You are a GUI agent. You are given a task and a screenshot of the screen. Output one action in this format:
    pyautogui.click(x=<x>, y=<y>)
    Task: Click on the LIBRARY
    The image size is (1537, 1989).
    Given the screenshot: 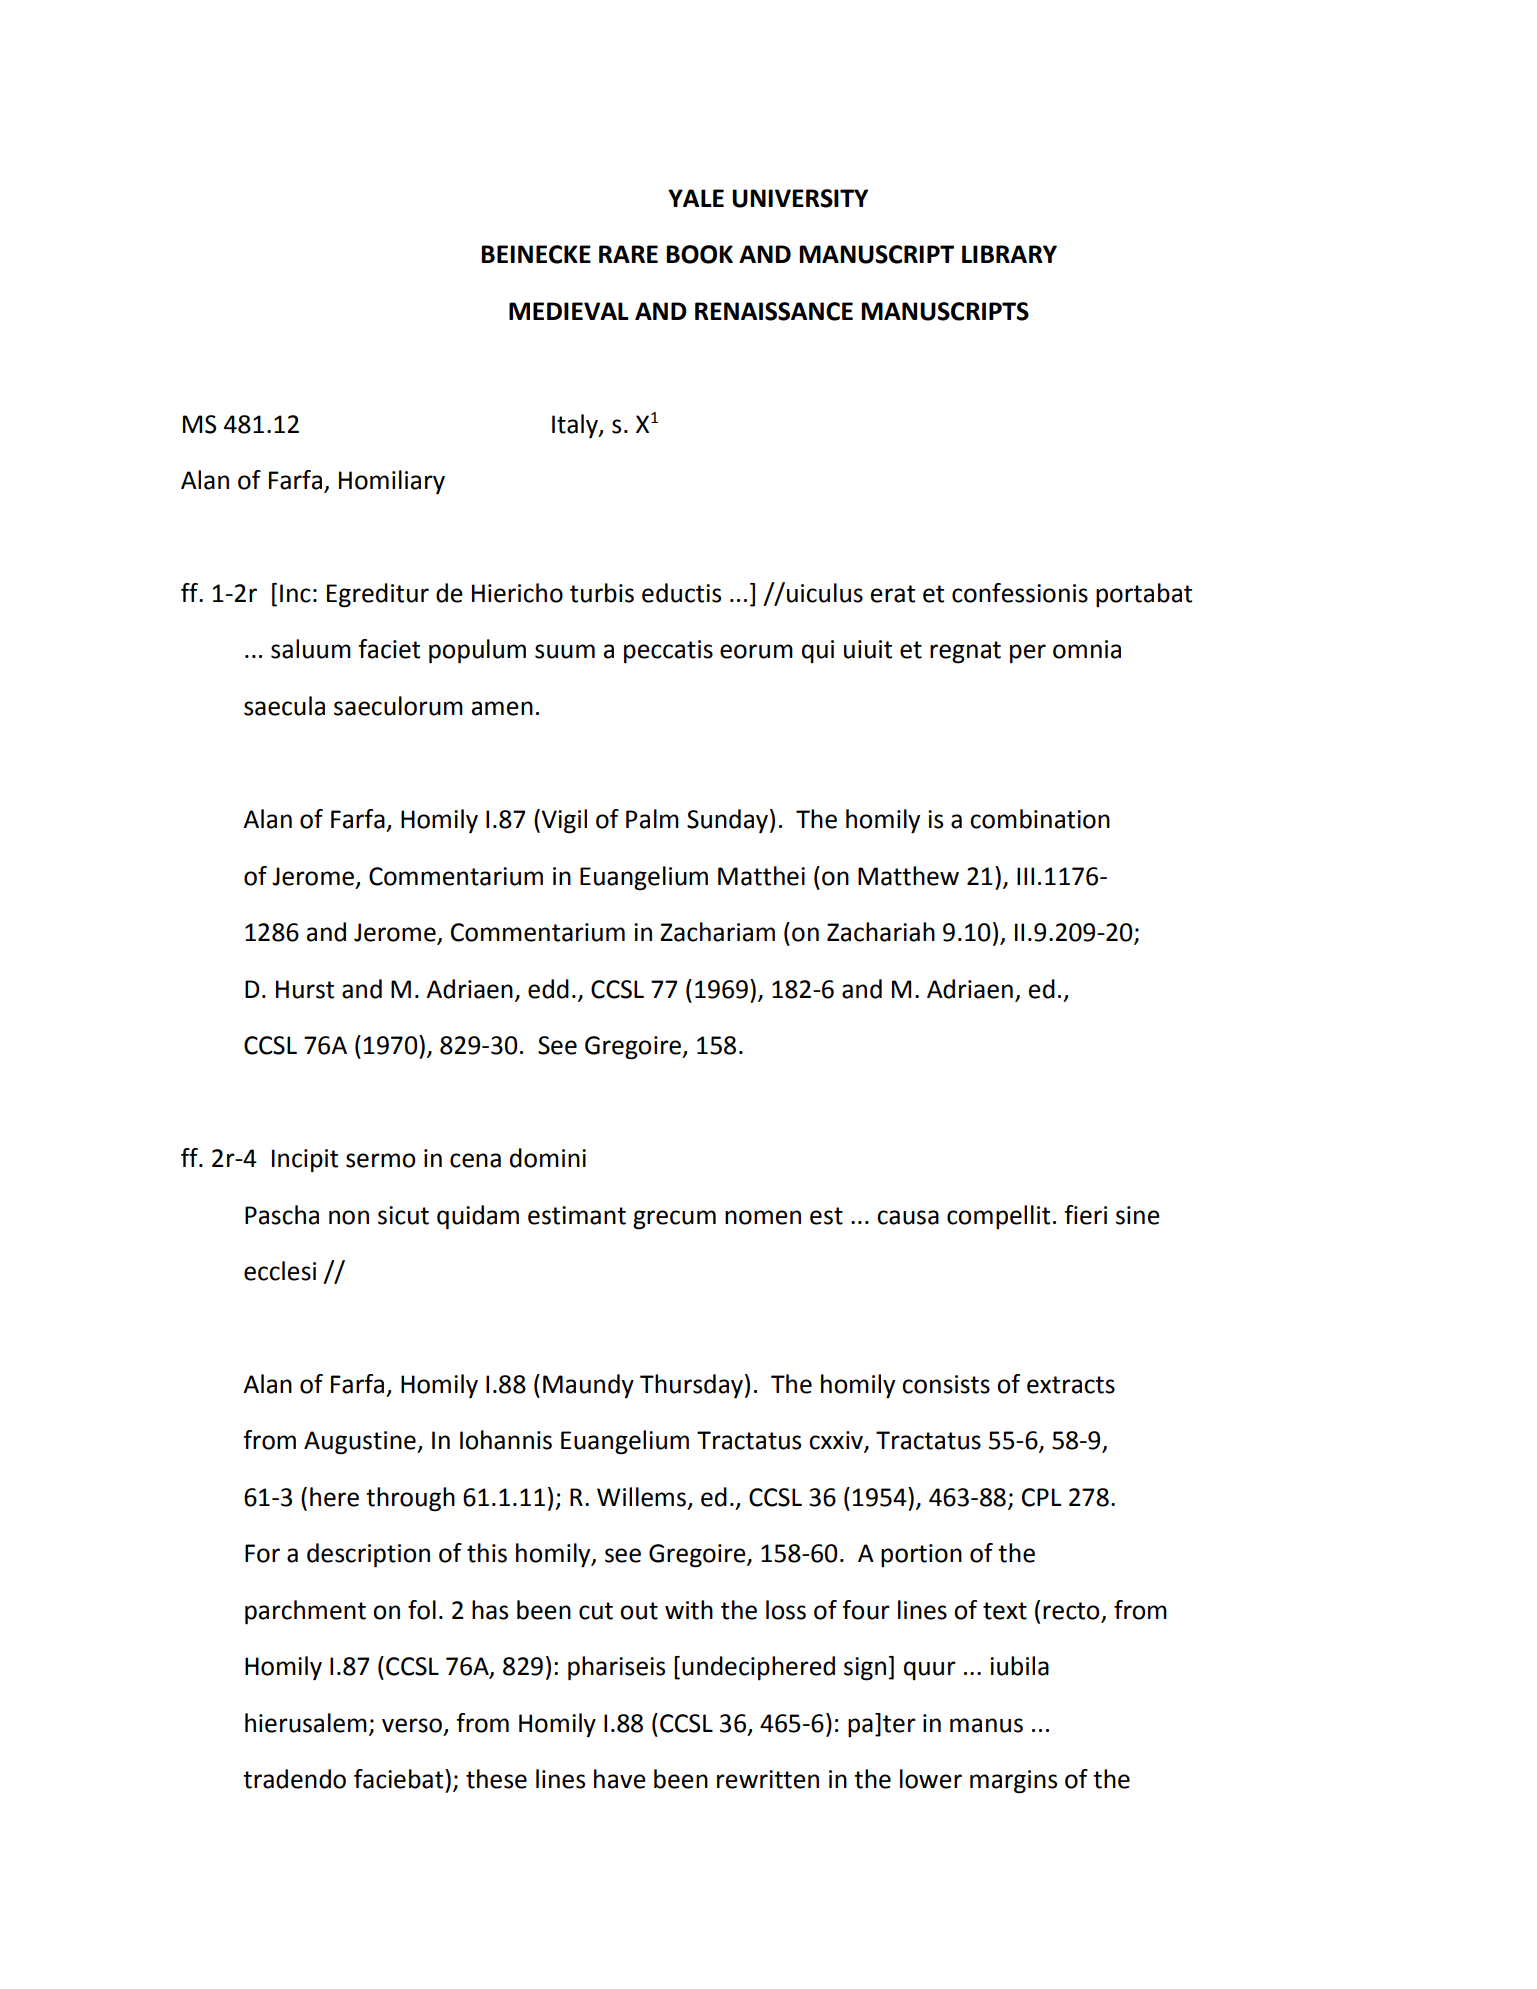 What is the action you would take?
    pyautogui.click(x=1009, y=254)
